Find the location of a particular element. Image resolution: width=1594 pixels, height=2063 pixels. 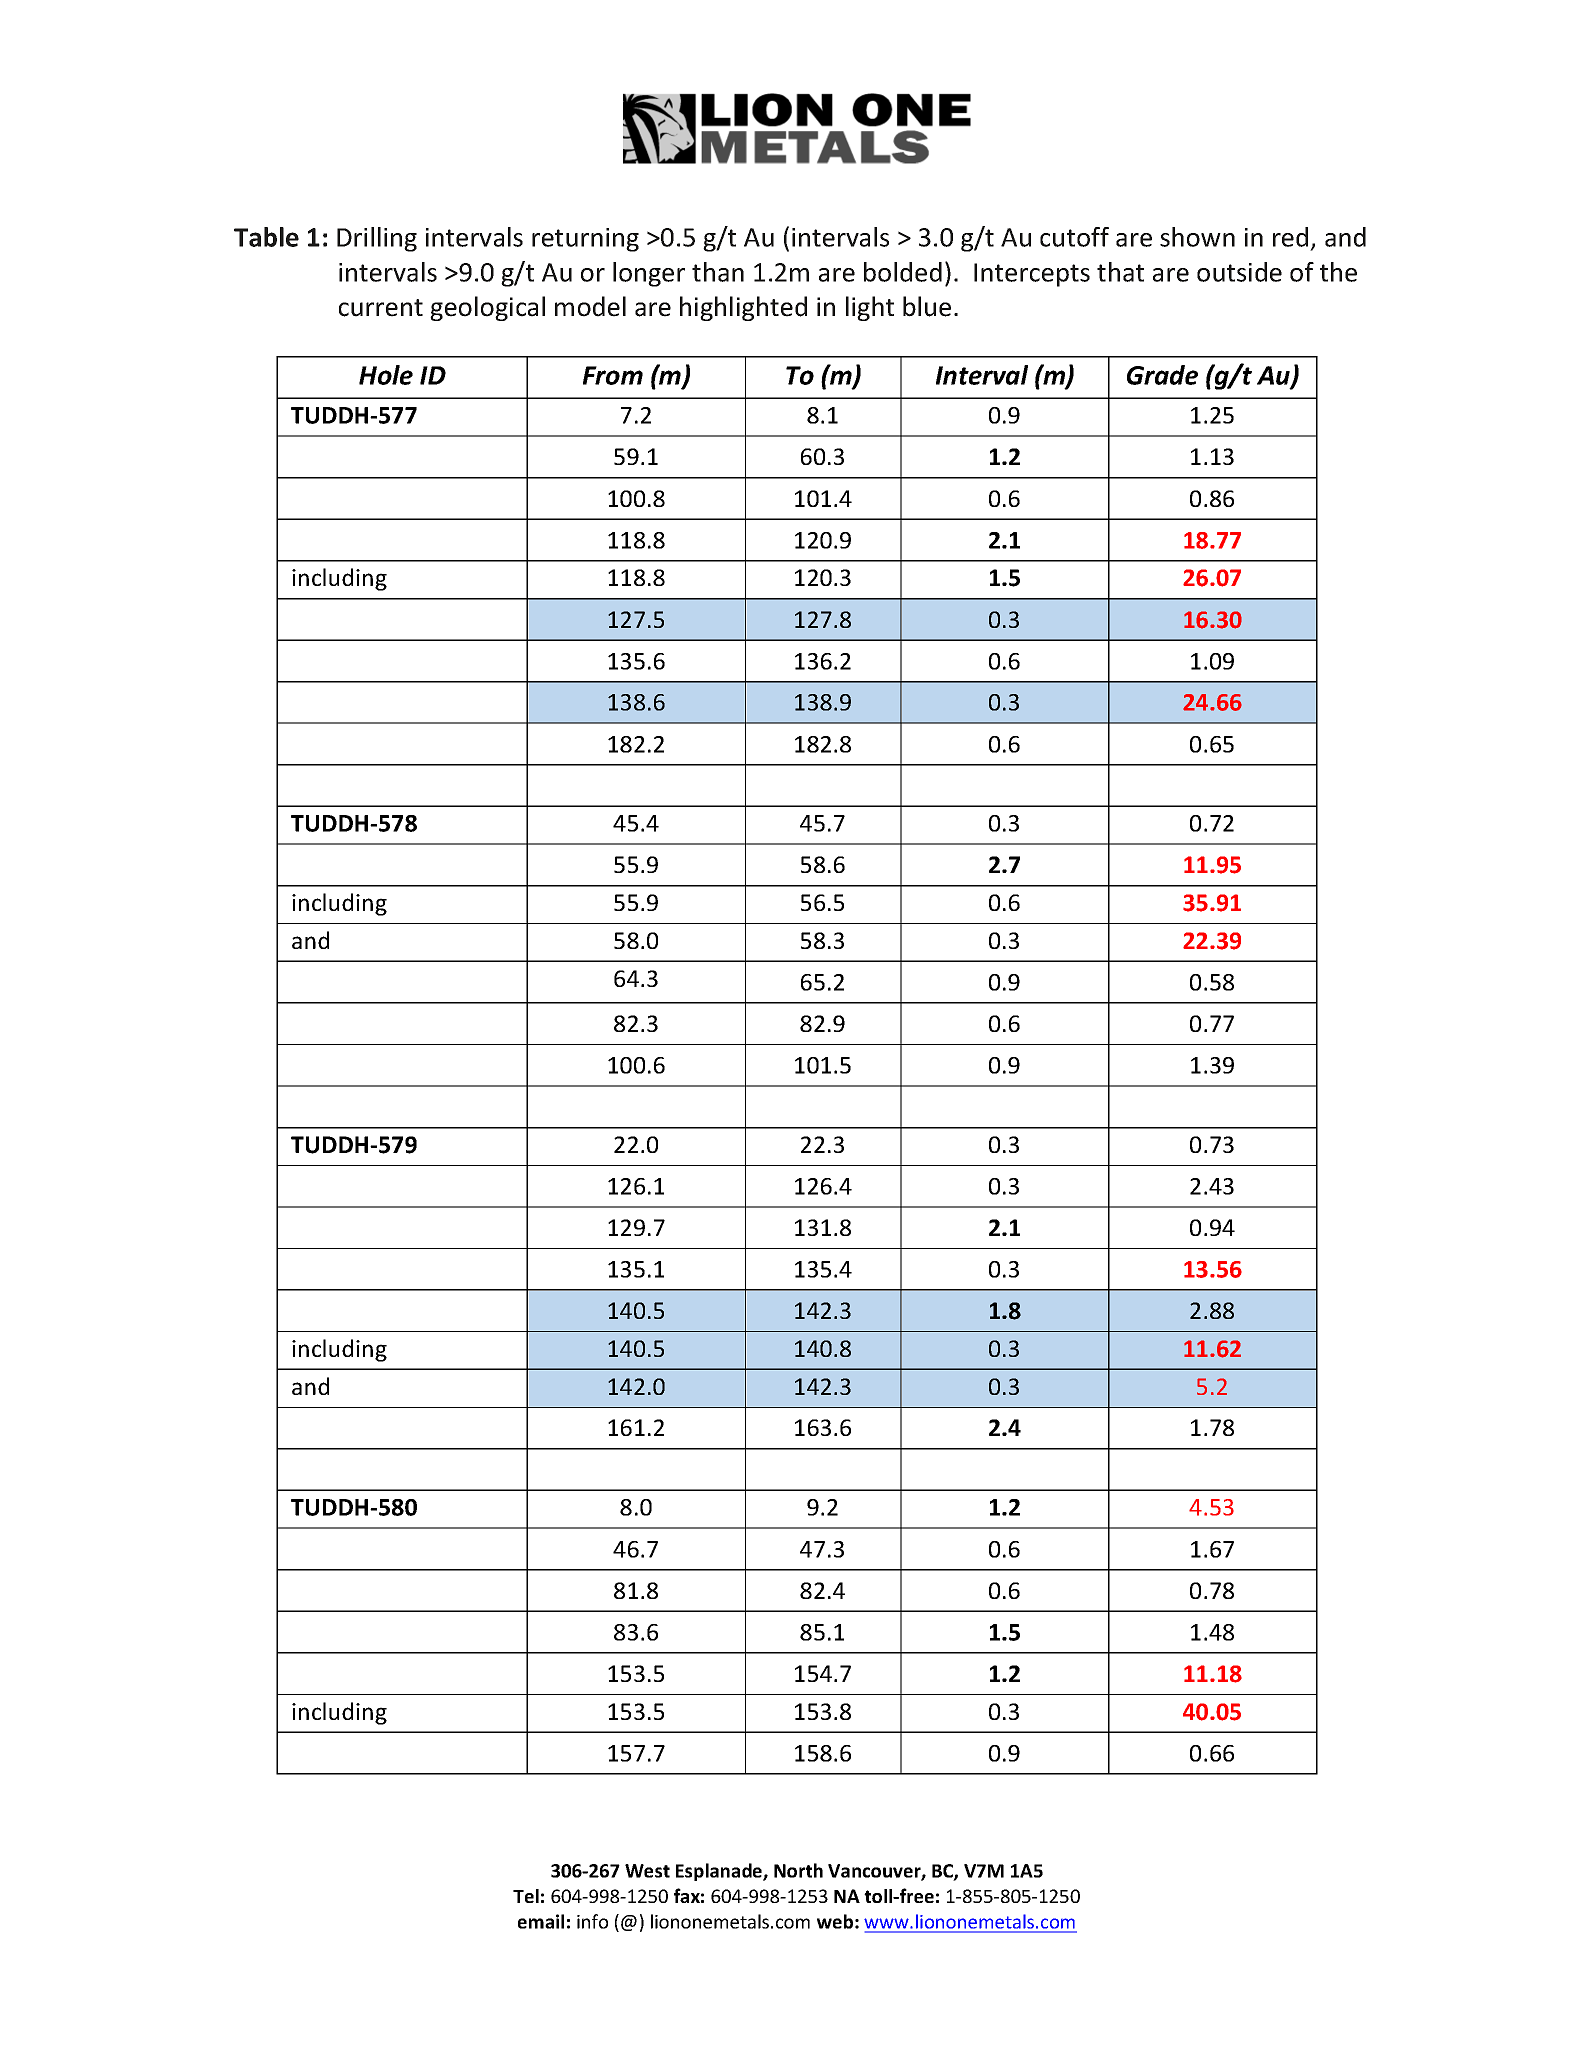

than is located at coordinates (718, 272).
